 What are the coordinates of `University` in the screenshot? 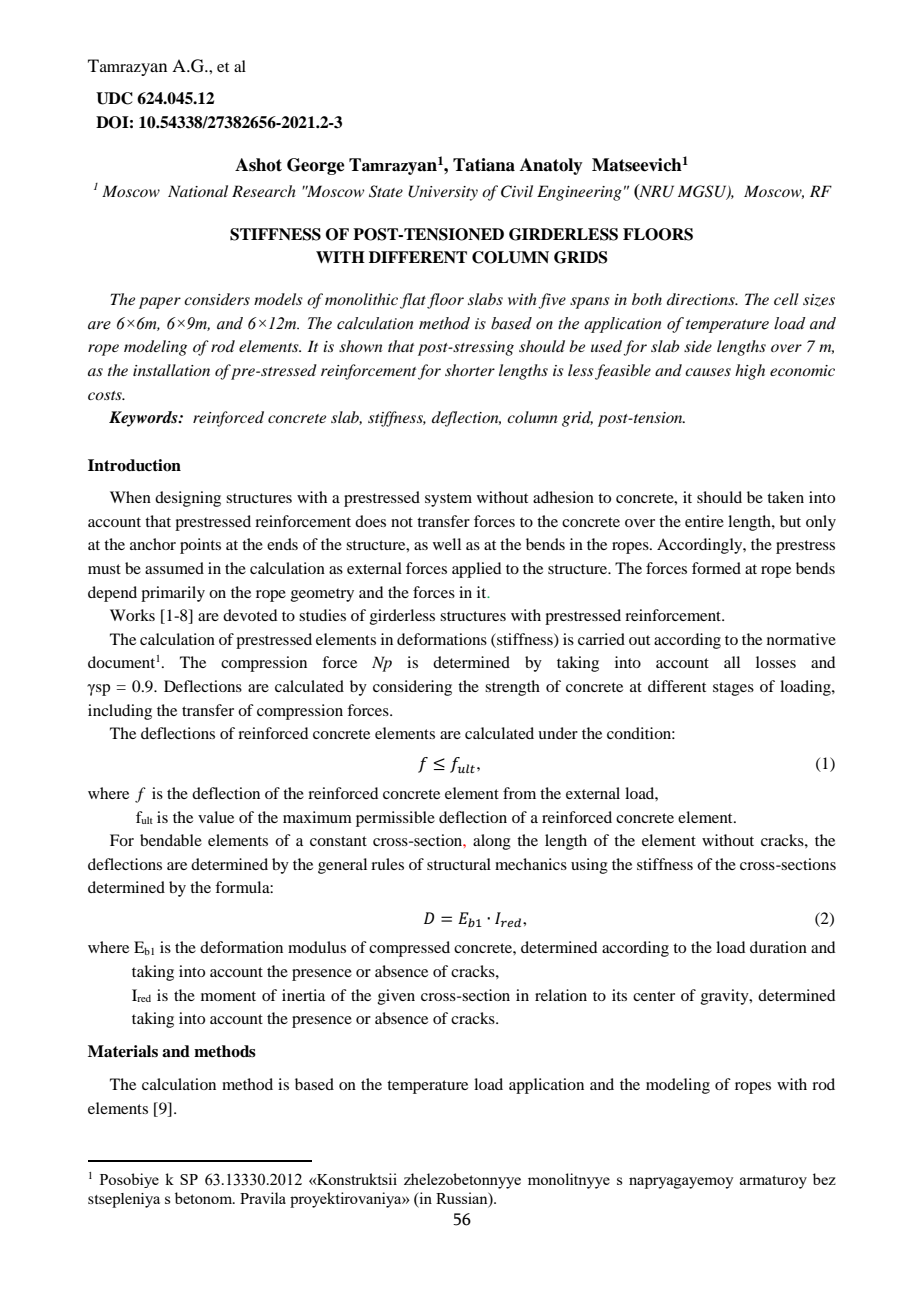 It's located at (443, 193).
